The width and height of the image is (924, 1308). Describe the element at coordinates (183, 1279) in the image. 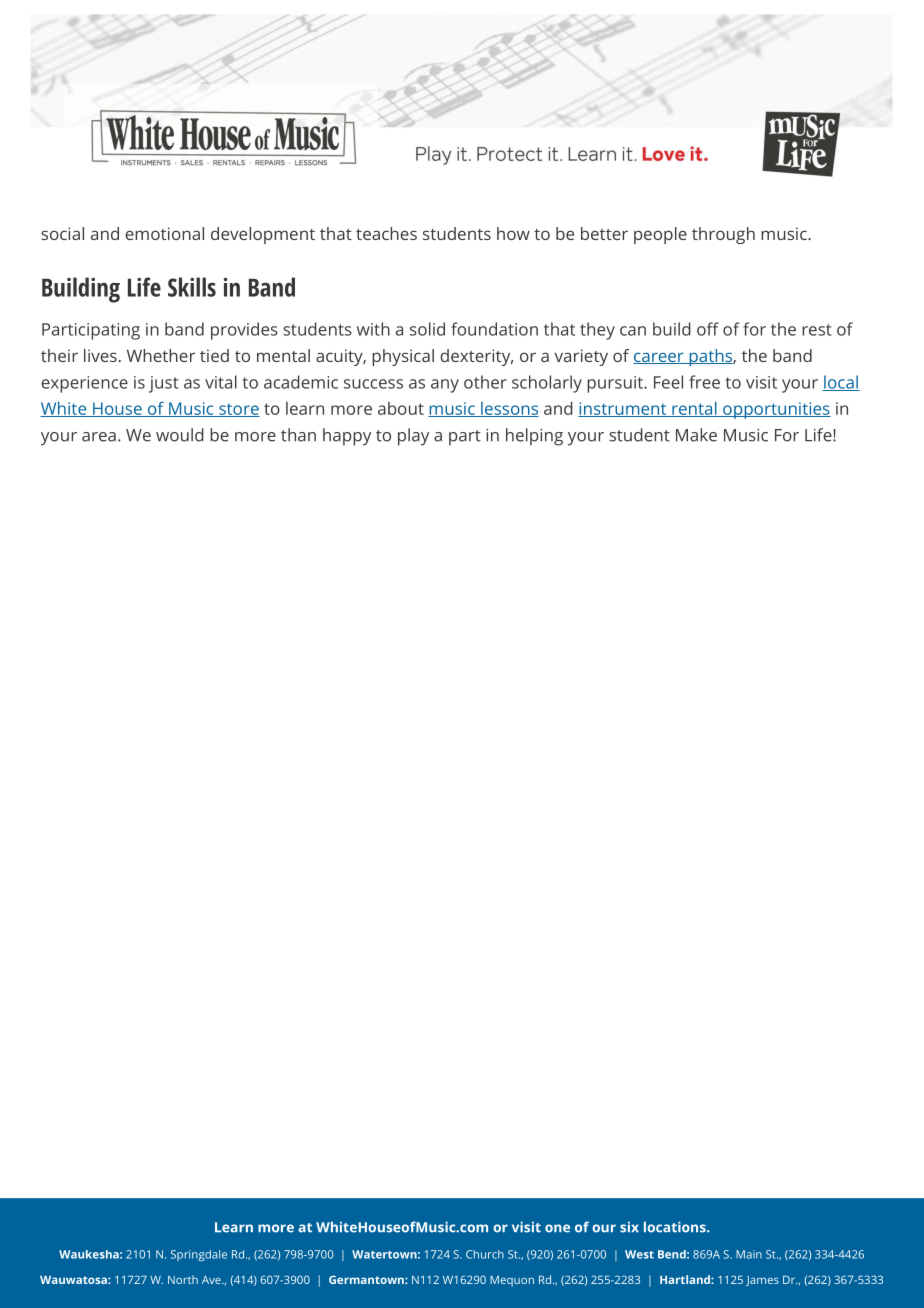

I see `North` at that location.
